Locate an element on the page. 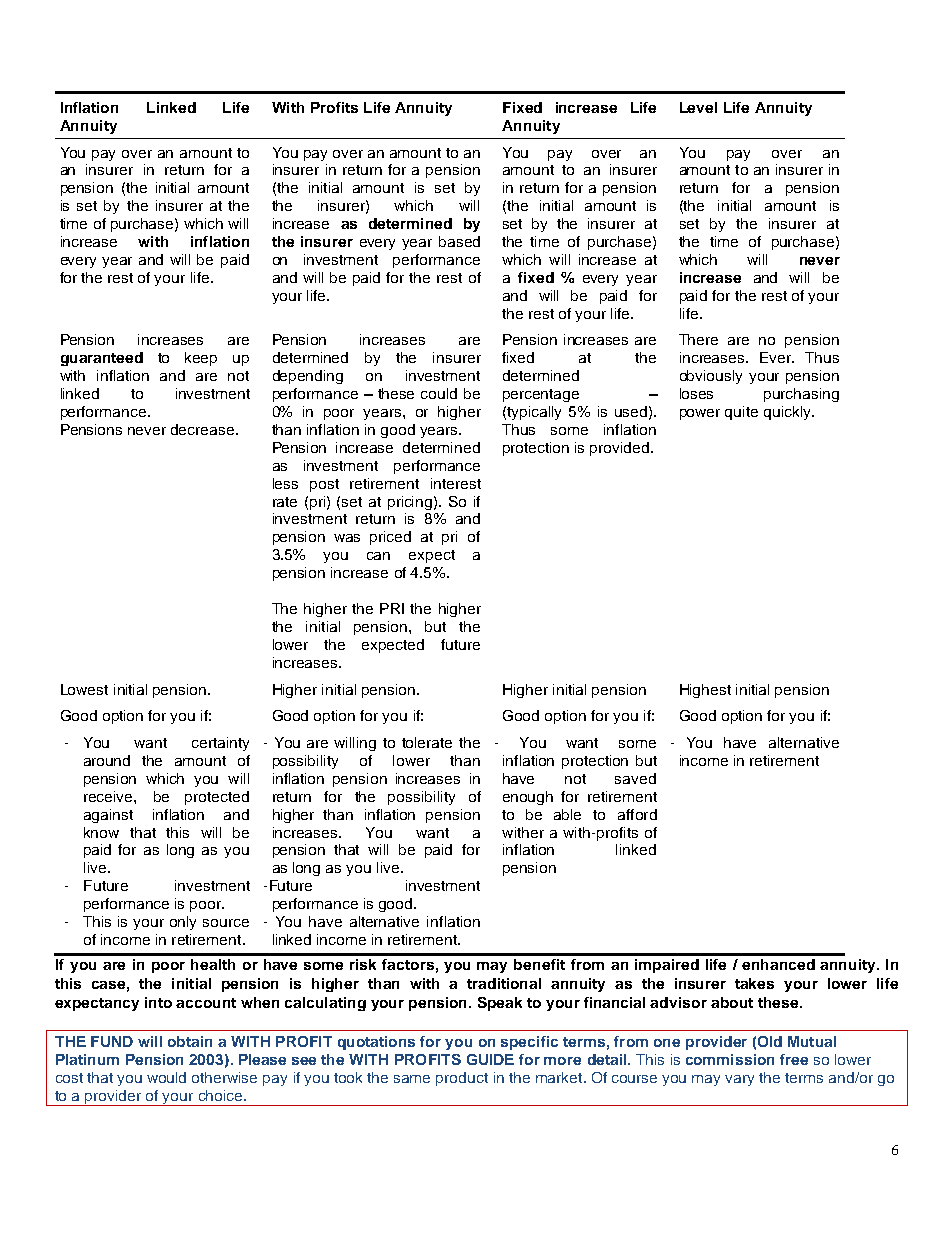  would is located at coordinates (166, 1077).
